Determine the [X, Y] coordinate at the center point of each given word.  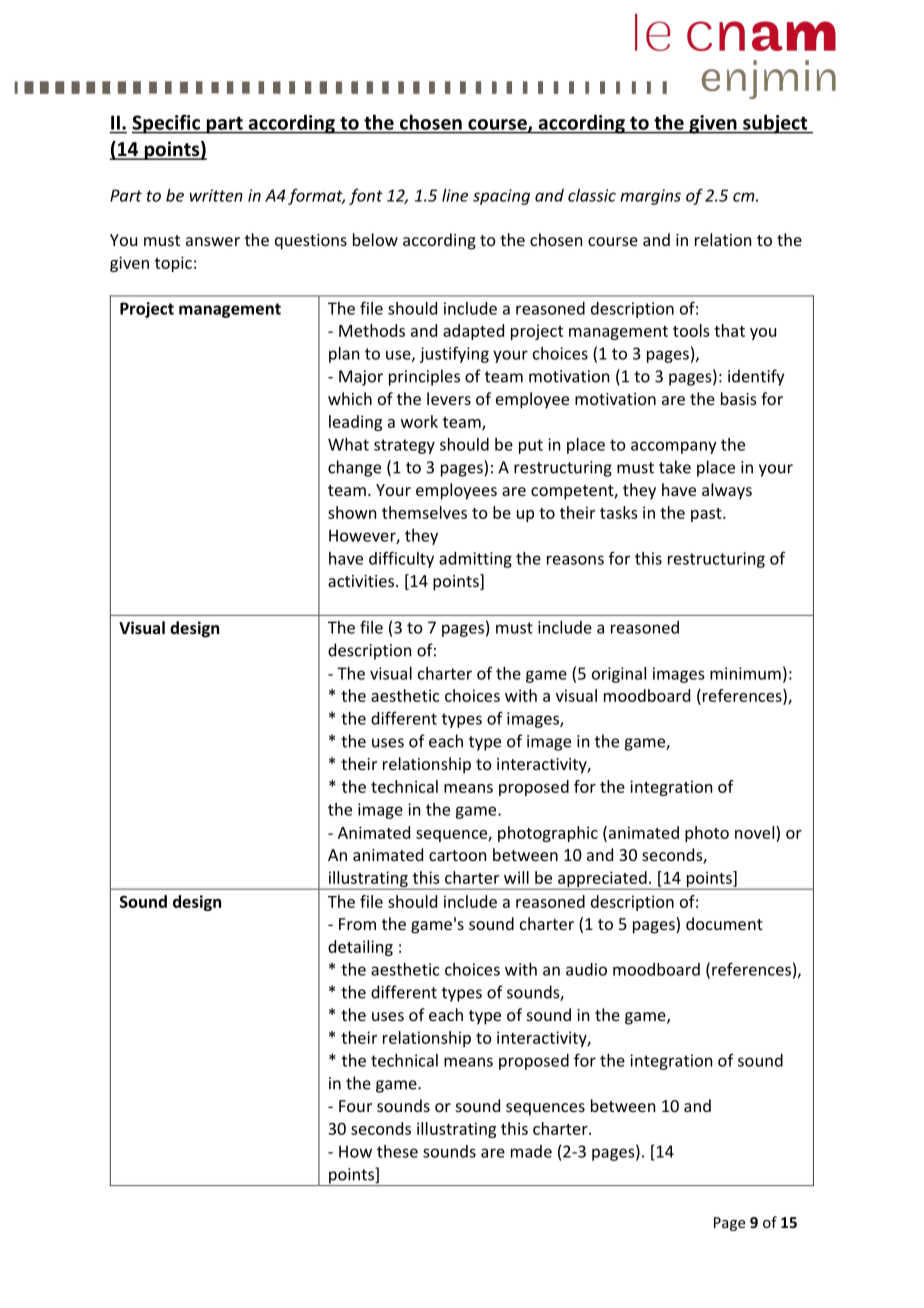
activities [362, 581]
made [531, 1151]
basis [739, 398]
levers [449, 398]
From [357, 924]
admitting [475, 560]
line [455, 195]
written [216, 195]
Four [355, 1106]
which [350, 398]
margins [650, 197]
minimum [745, 673]
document [724, 923]
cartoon [457, 855]
